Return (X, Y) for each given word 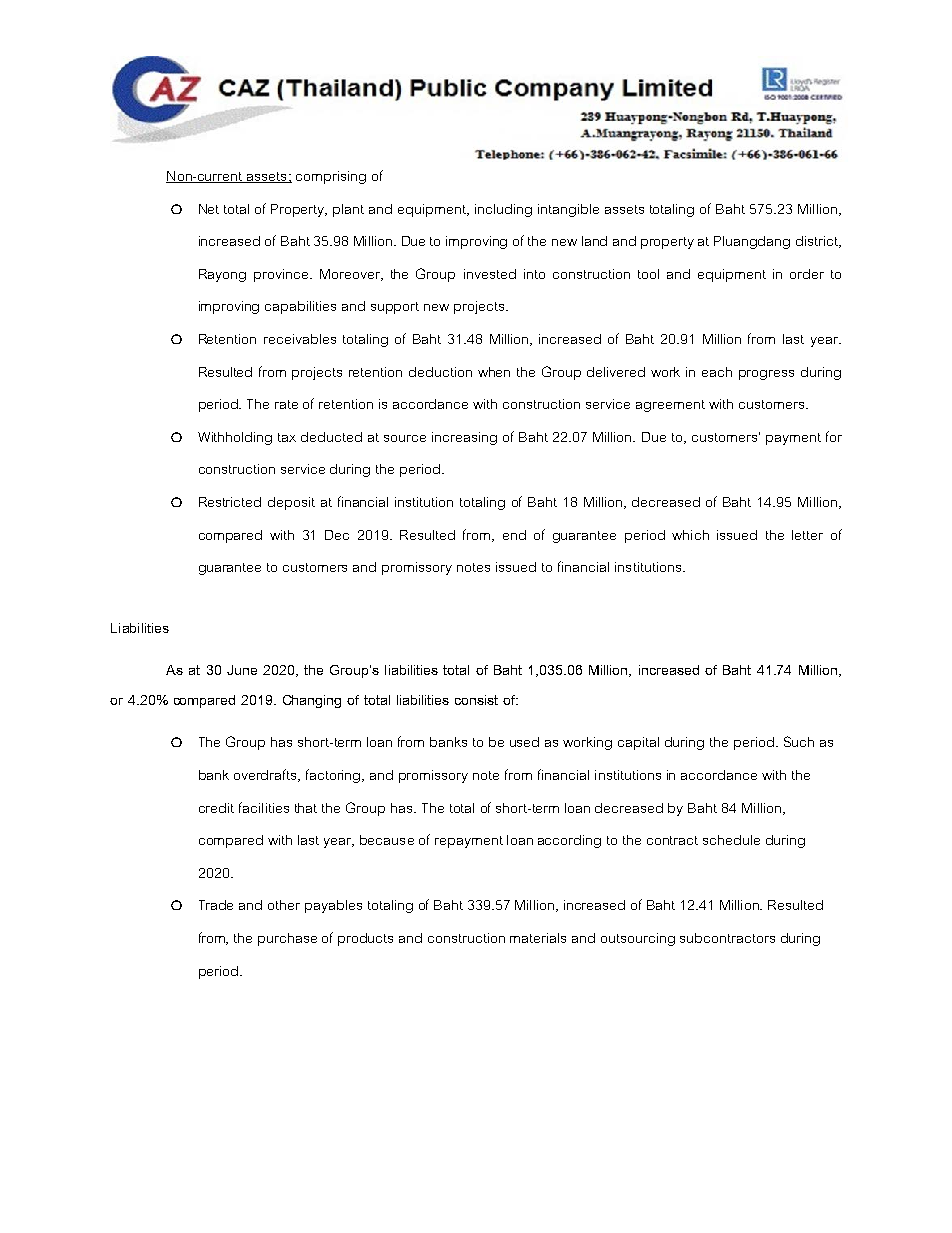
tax (287, 437)
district (818, 242)
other (284, 905)
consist (476, 700)
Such (799, 741)
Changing (312, 701)
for (834, 436)
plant (348, 210)
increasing (464, 438)
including (503, 210)
